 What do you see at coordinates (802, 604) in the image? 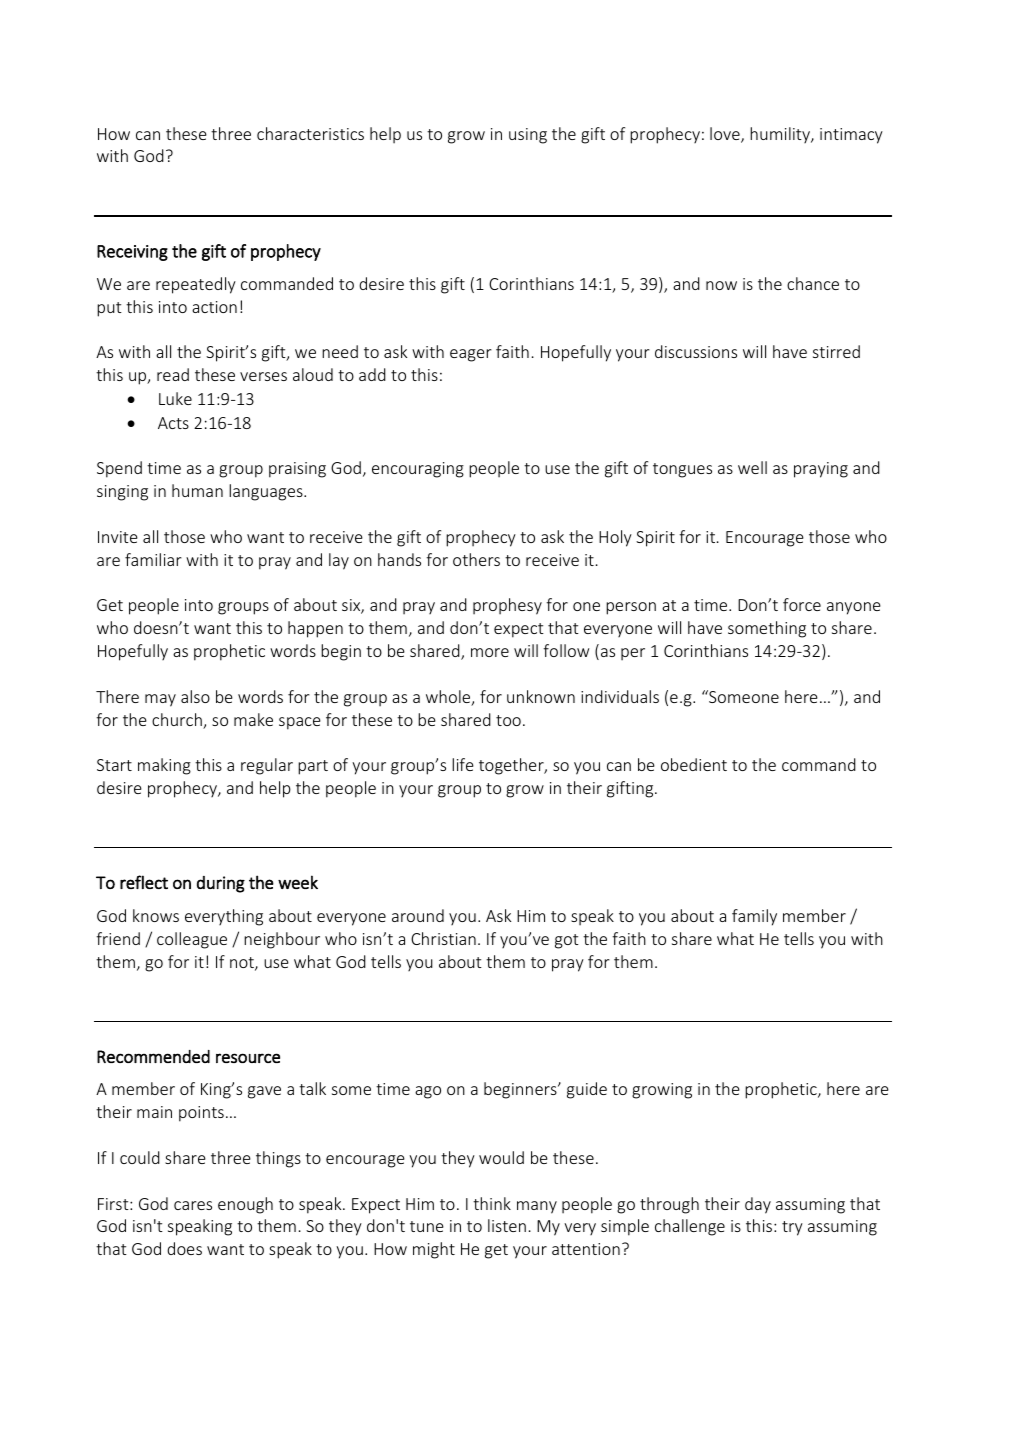
I see `force` at bounding box center [802, 604].
